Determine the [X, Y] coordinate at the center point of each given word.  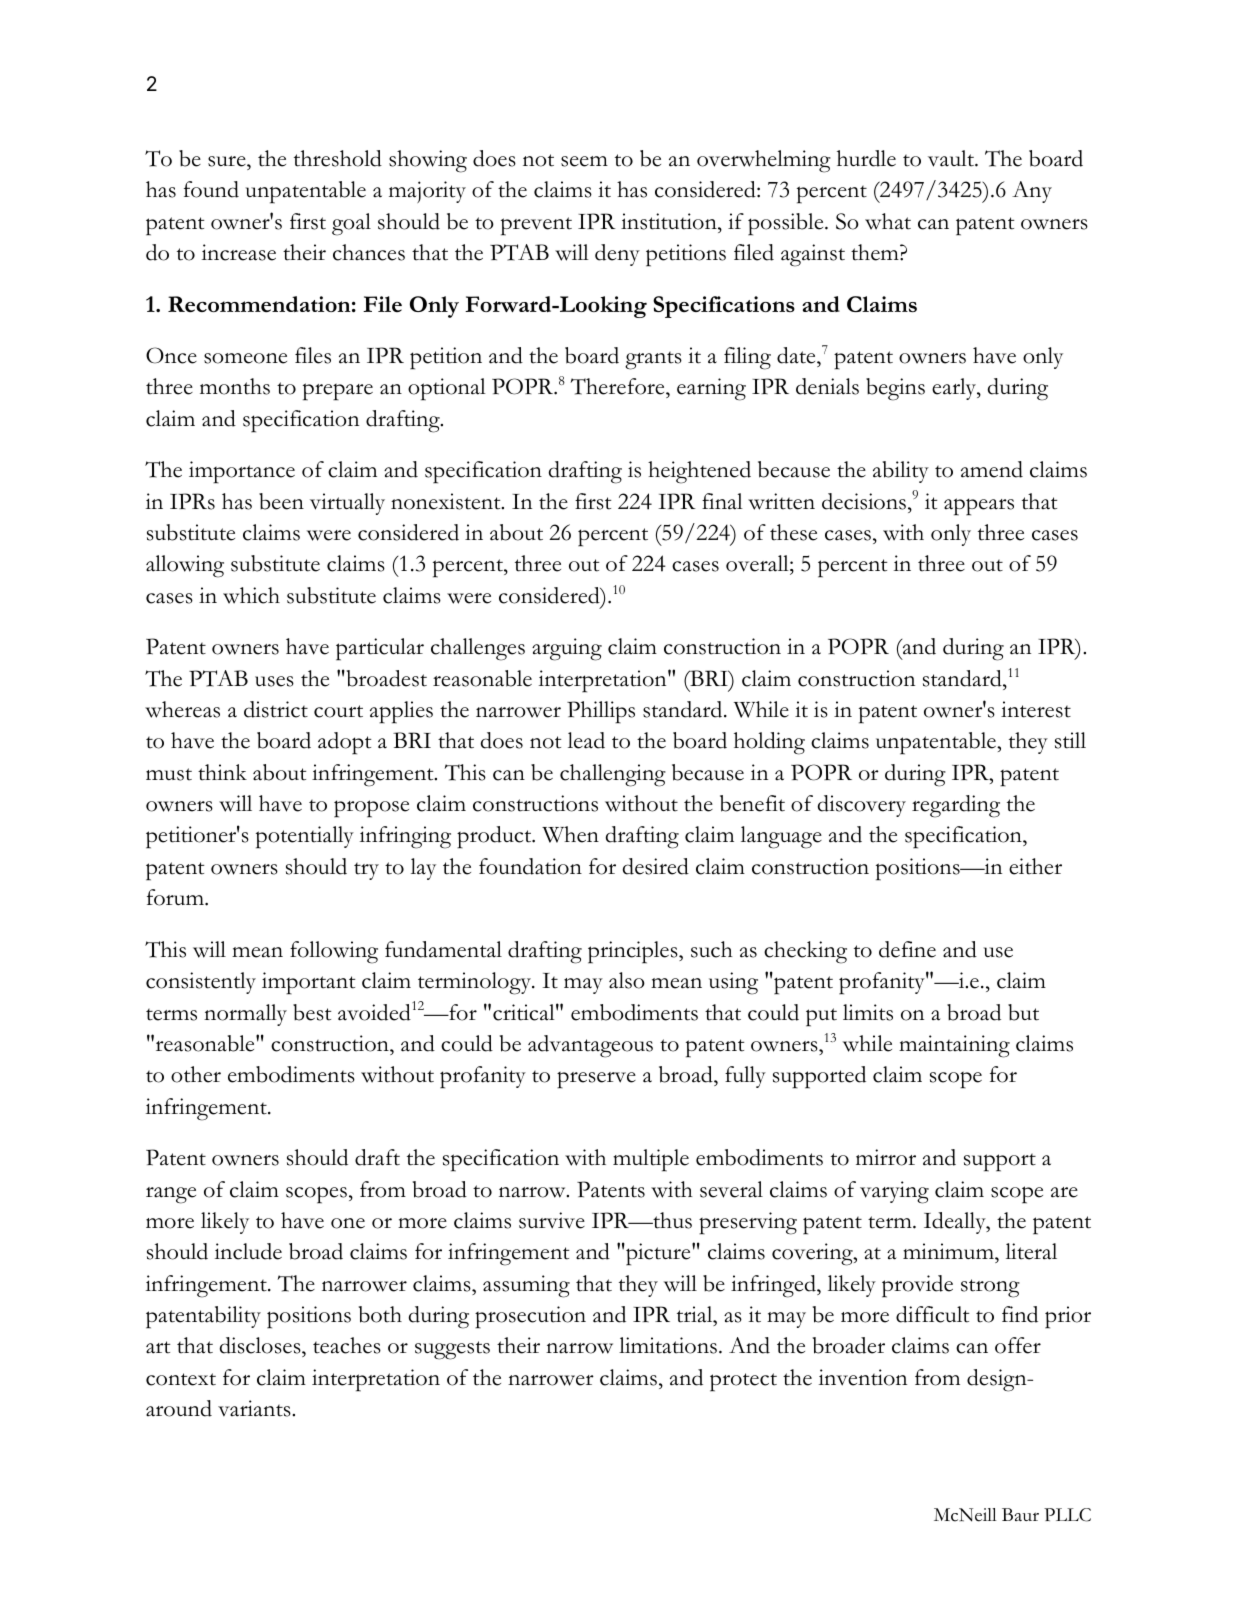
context [181, 1379]
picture [658, 1254]
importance [242, 472]
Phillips [601, 712]
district [276, 709]
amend [992, 469]
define [907, 949]
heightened [699, 472]
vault [952, 158]
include [248, 1251]
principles [634, 952]
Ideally [956, 1223]
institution [670, 221]
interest [1036, 709]
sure [228, 161]
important [308, 983]
